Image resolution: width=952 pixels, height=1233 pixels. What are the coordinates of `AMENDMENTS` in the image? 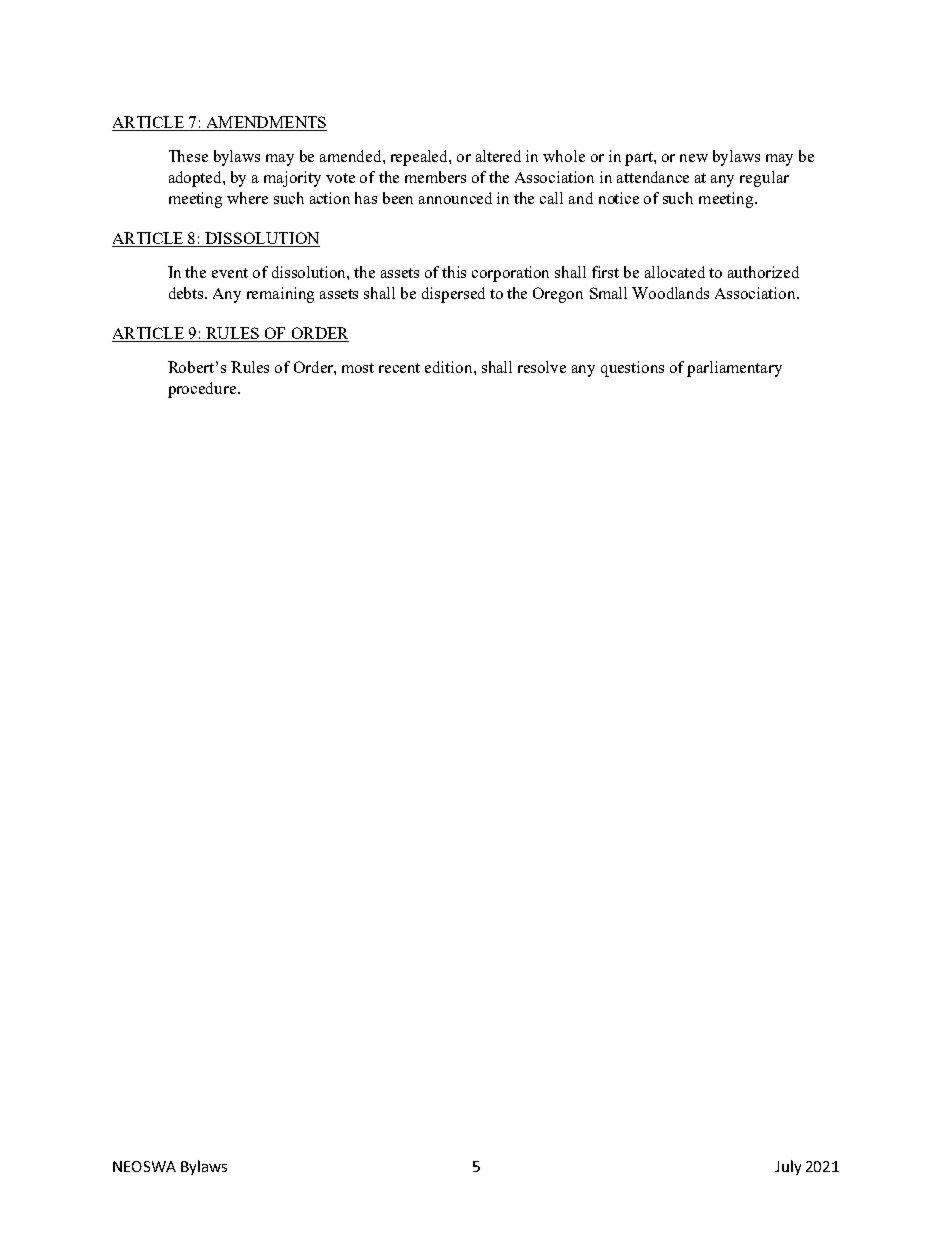 It's located at (265, 123).
